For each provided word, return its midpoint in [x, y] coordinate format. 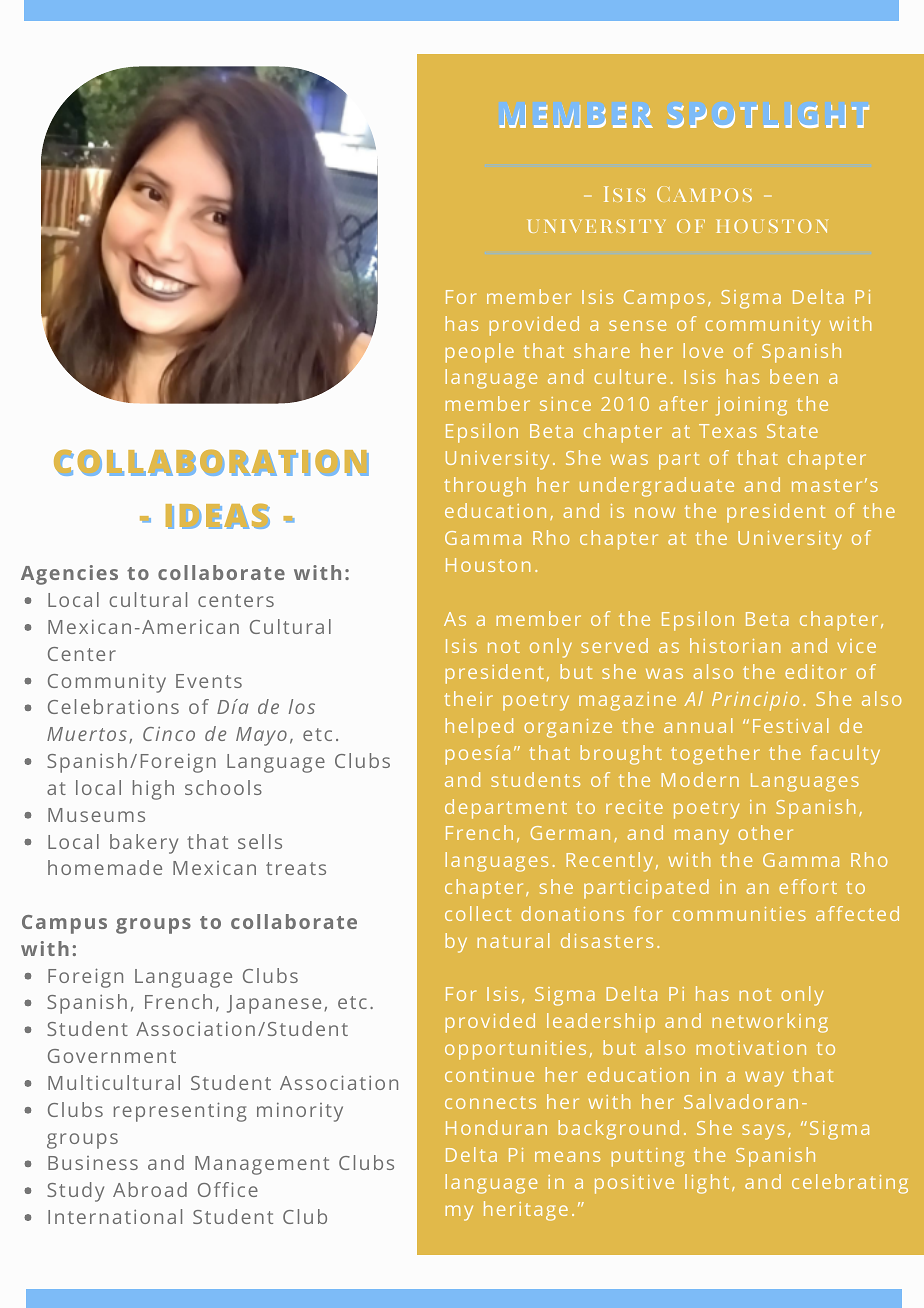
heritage [526, 1211]
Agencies [69, 575]
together [715, 755]
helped [479, 728]
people [479, 353]
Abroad [150, 1189]
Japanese [274, 1004]
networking [770, 1023]
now [655, 512]
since [565, 404]
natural [513, 940]
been [794, 376]
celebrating [850, 1184]
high [153, 790]
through [484, 487]
